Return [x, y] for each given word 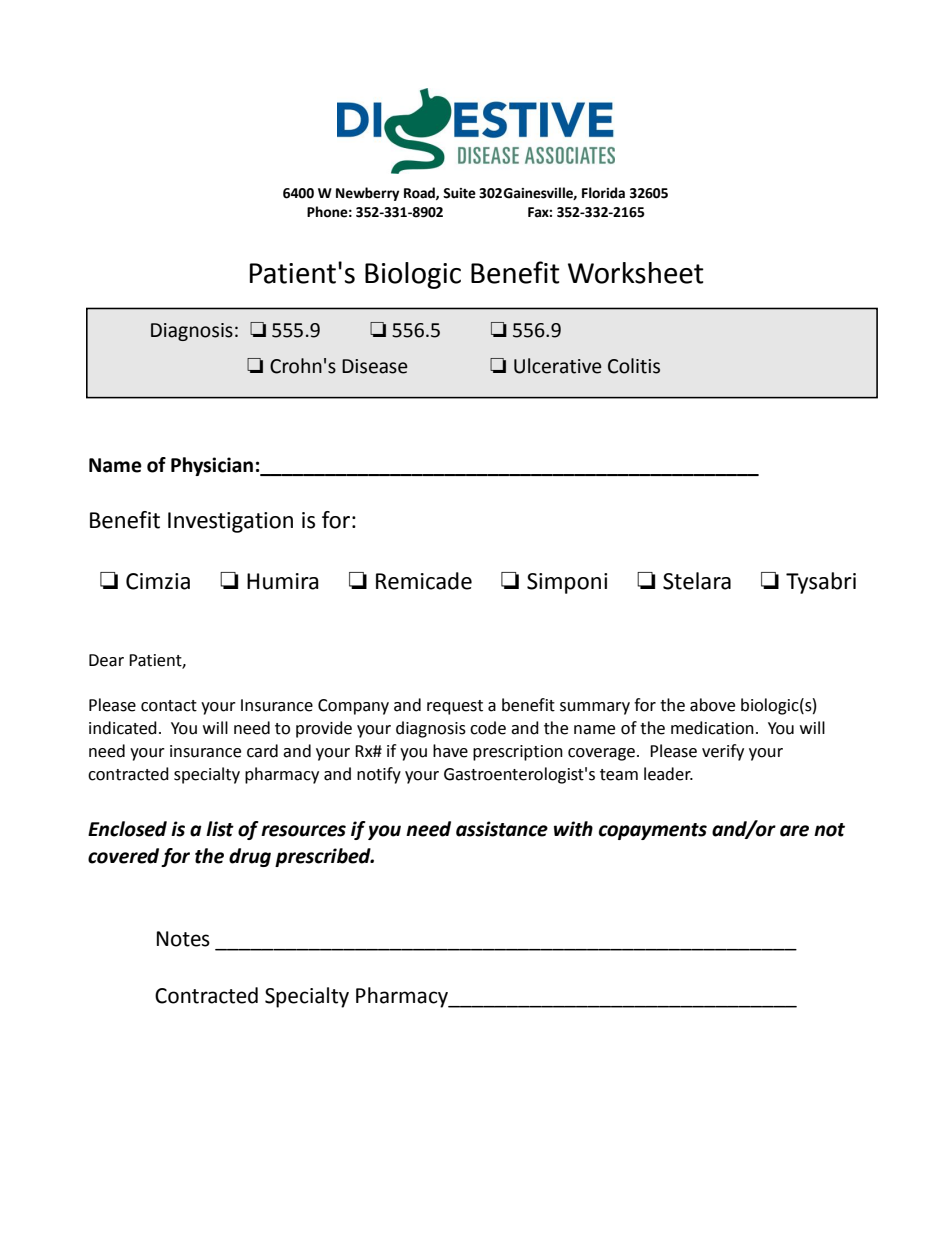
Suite [459, 193]
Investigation [230, 522]
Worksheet [636, 273]
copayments [653, 831]
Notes [183, 939]
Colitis [634, 366]
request [455, 707]
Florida [603, 193]
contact [169, 706]
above [712, 705]
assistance [502, 829]
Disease [375, 366]
